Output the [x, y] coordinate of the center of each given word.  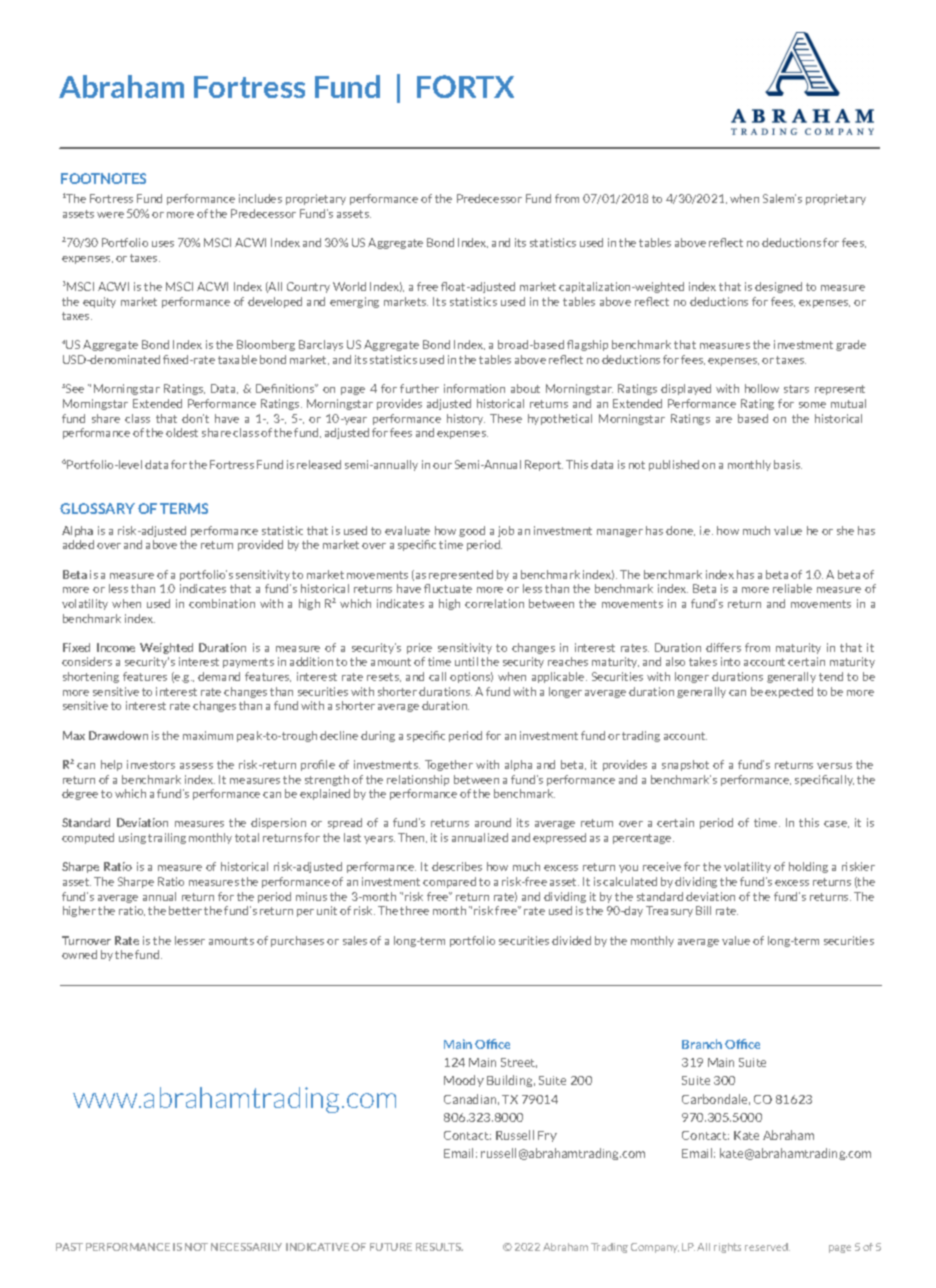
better [185, 910]
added [78, 544]
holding [808, 867]
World [349, 286]
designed [778, 287]
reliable [792, 588]
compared [449, 882]
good [472, 531]
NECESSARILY [246, 1247]
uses [163, 244]
